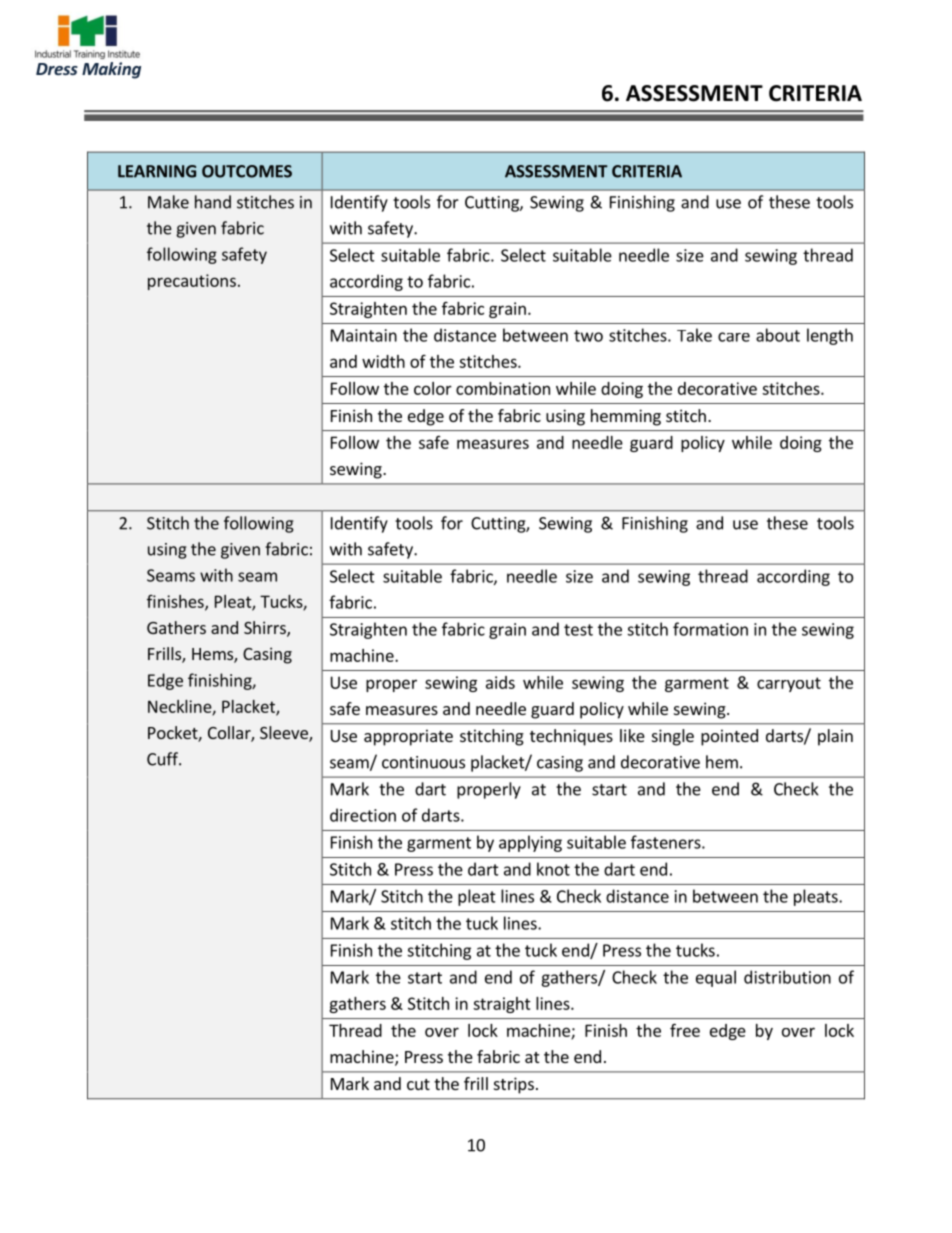 This image has width=952, height=1233. Describe the element at coordinates (111, 70) in the image. I see `Making` at that location.
